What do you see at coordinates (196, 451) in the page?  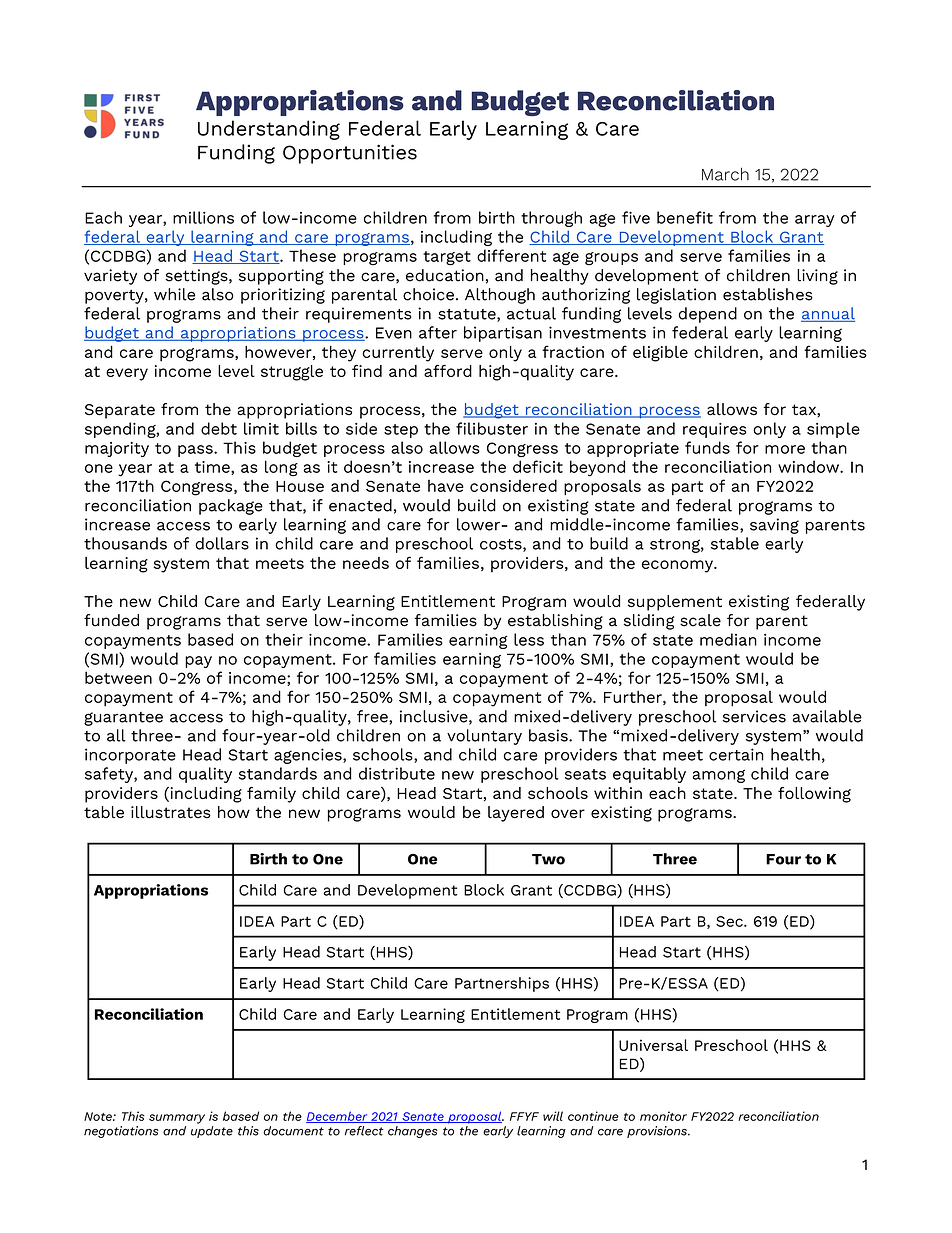 I see `pass` at bounding box center [196, 451].
